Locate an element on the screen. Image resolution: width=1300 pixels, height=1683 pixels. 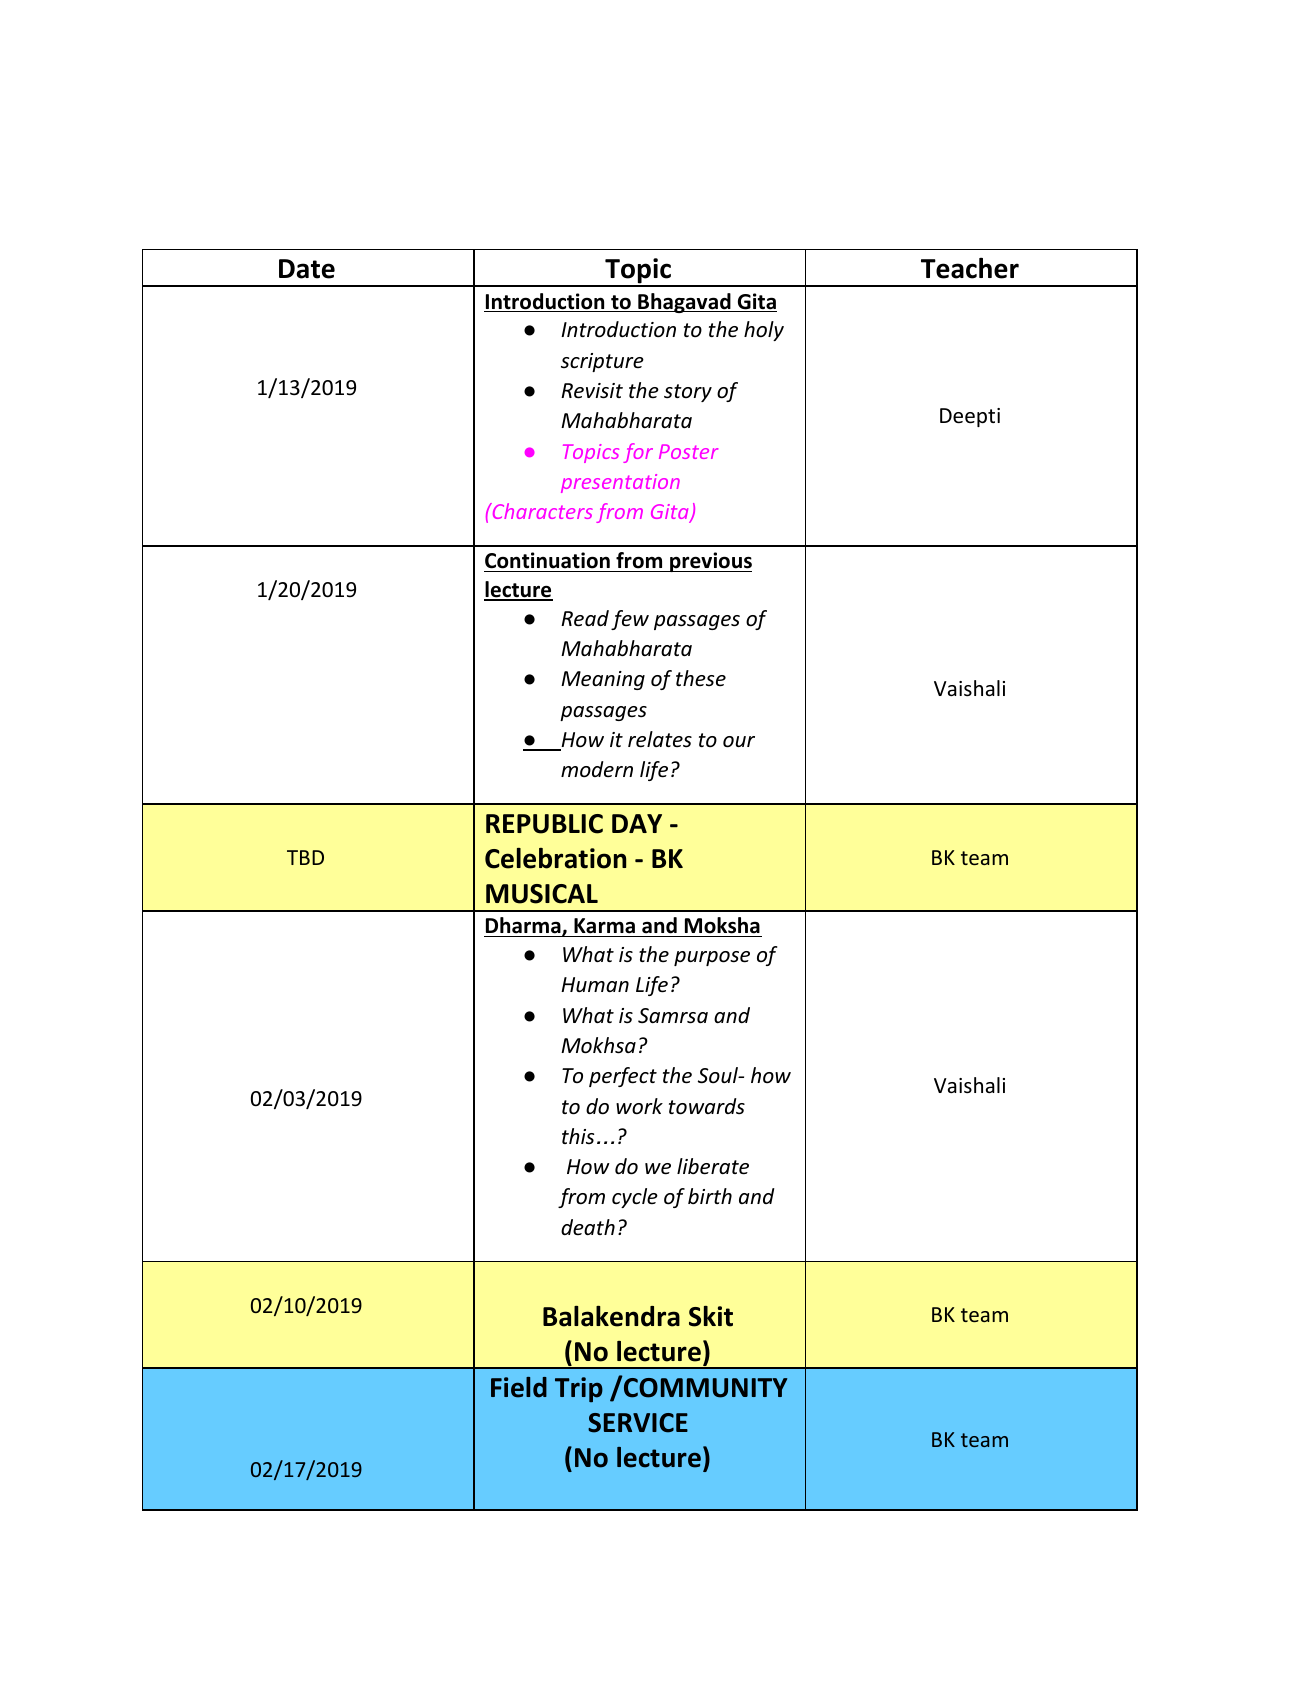
COMMUNITY is located at coordinates (704, 1387).
